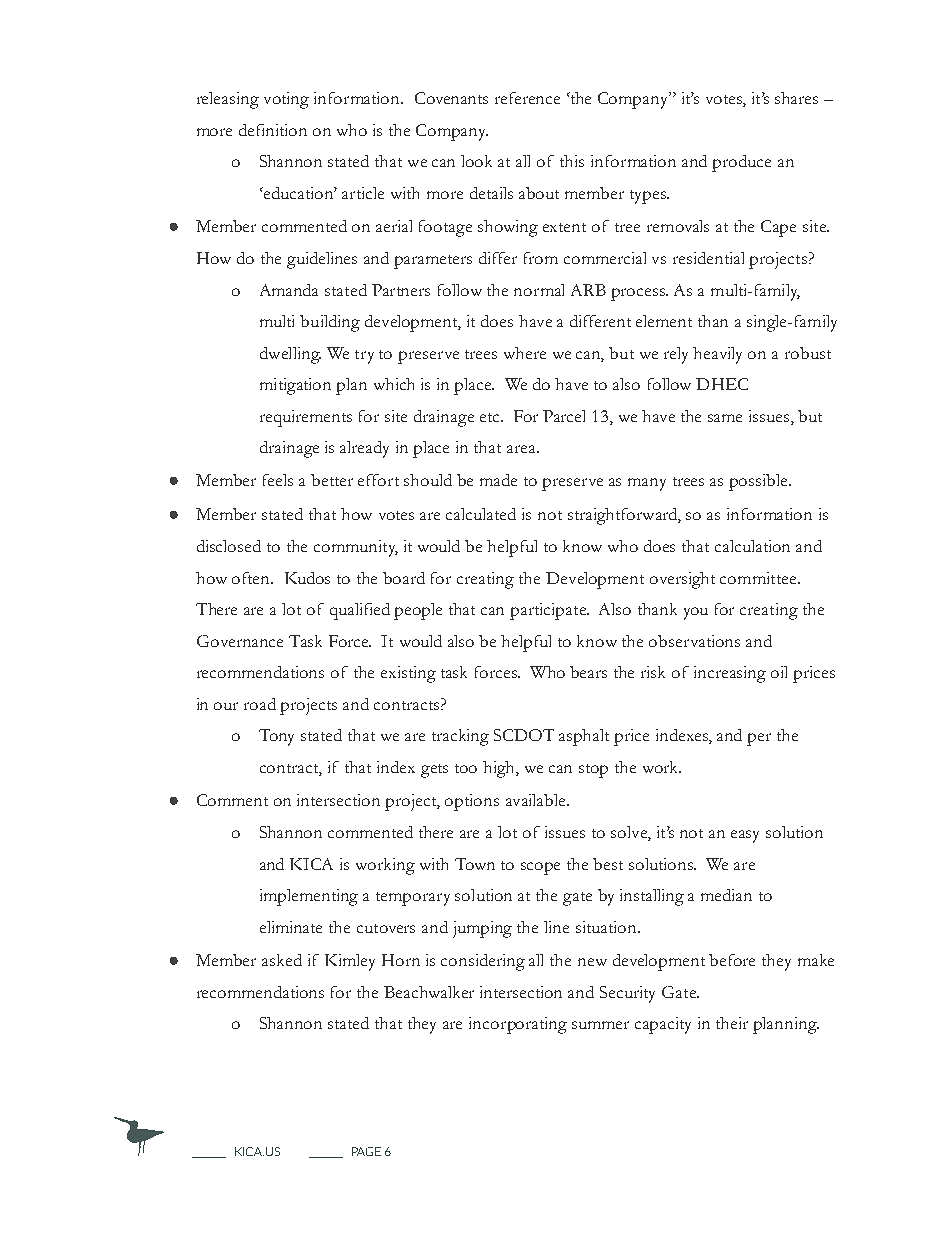  Describe the element at coordinates (366, 1151) in the document. I see `PAGE` at that location.
